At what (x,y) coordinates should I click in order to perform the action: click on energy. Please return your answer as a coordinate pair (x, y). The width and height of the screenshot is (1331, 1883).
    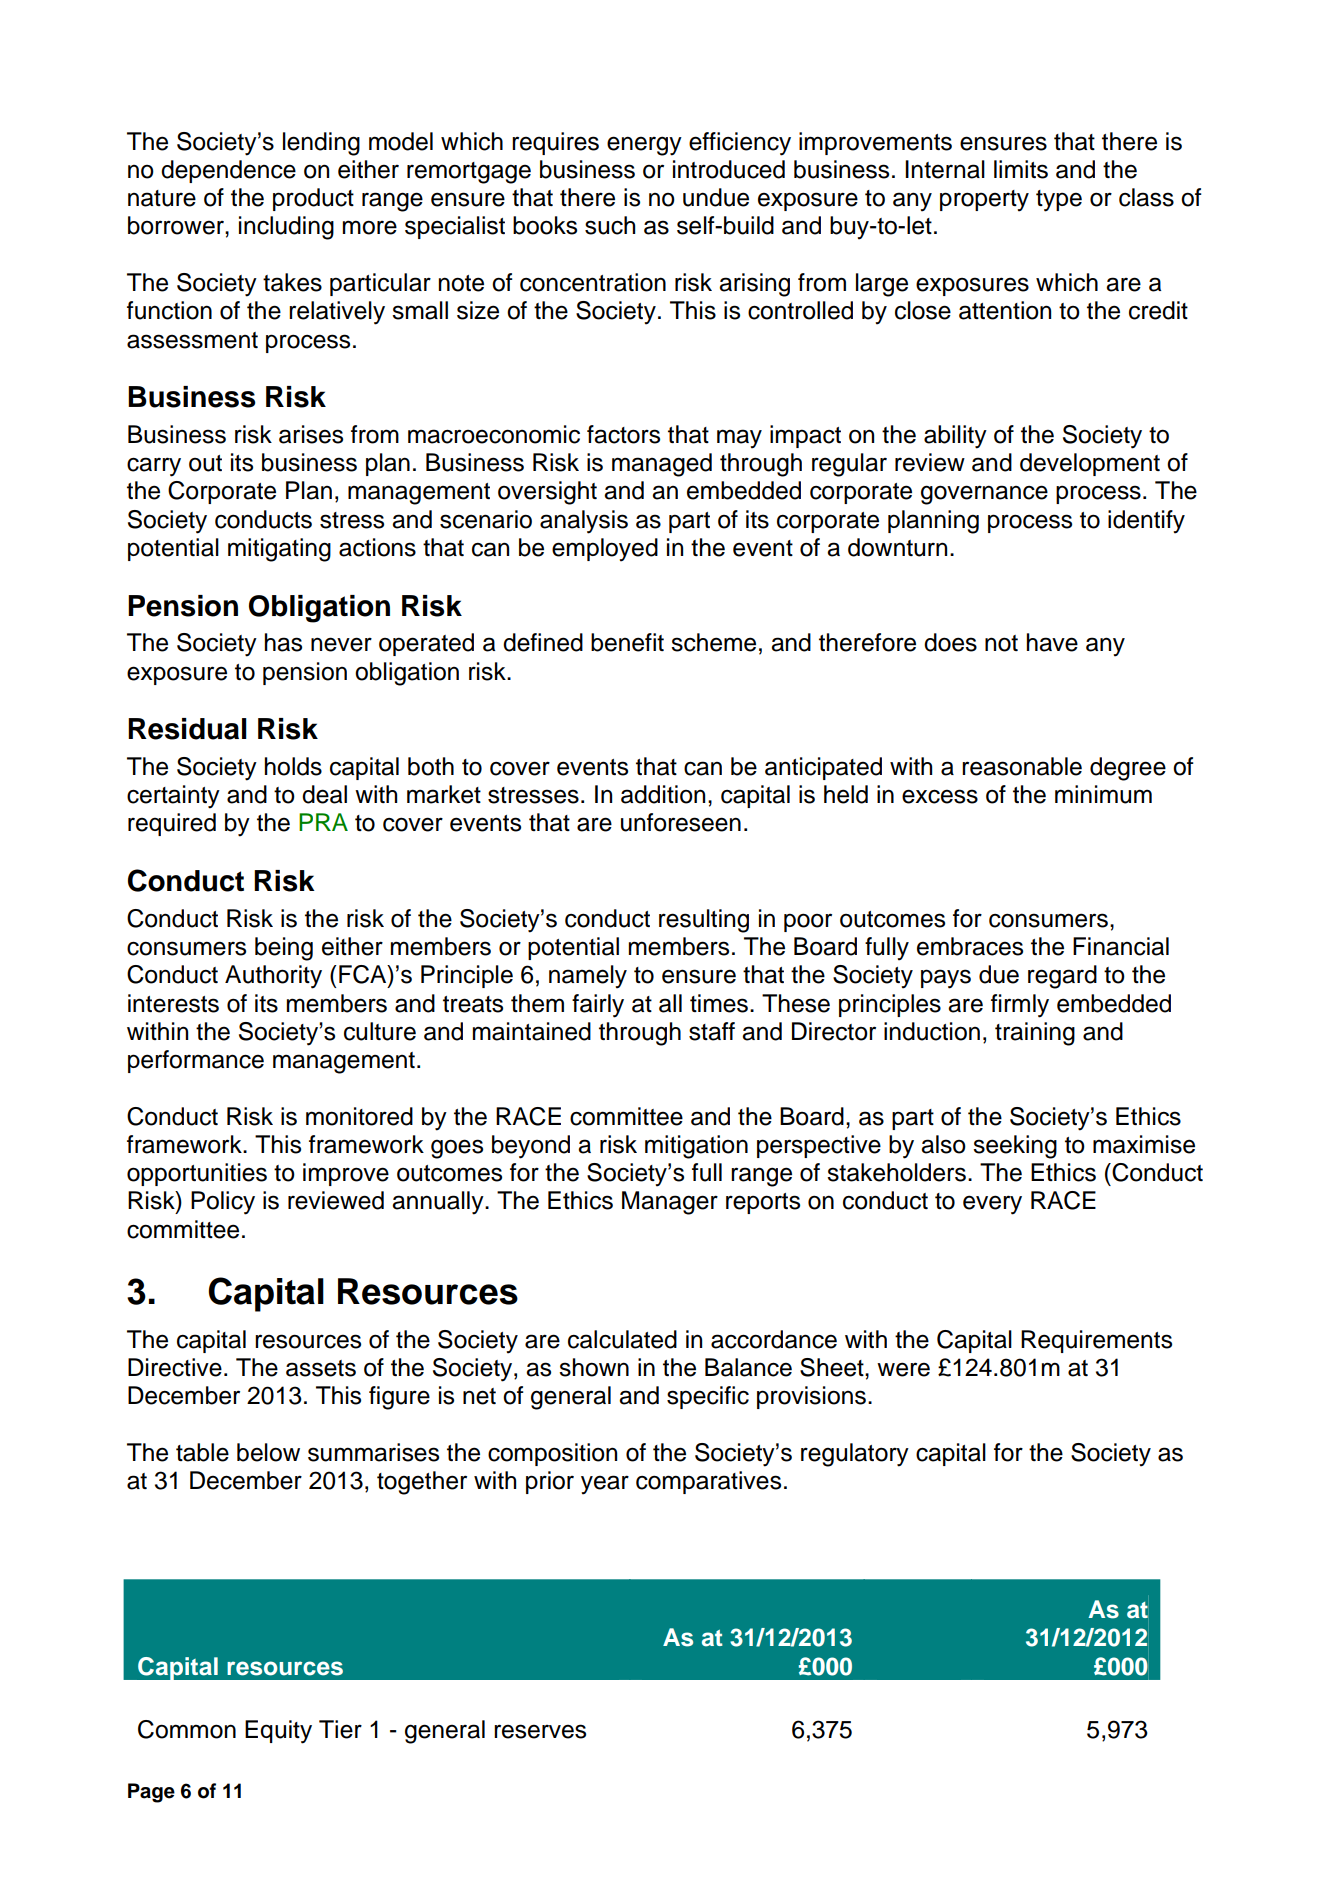
    Looking at the image, I should click on (644, 146).
